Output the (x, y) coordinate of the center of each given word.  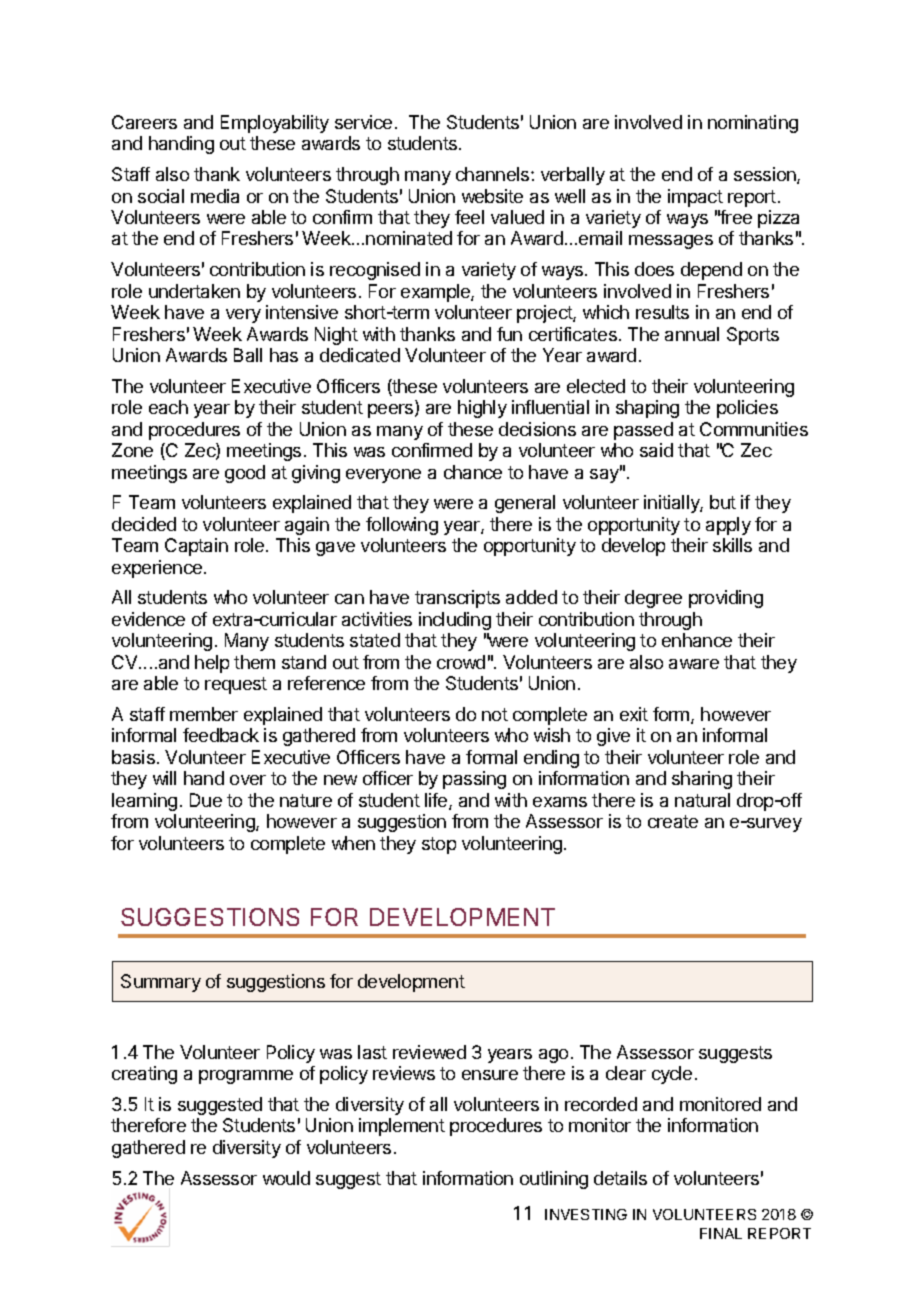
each (168, 407)
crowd (461, 662)
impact (695, 198)
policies (747, 409)
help (212, 664)
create (673, 821)
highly (482, 409)
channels (494, 174)
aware (694, 664)
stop (439, 845)
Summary (161, 983)
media (215, 196)
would (286, 1178)
